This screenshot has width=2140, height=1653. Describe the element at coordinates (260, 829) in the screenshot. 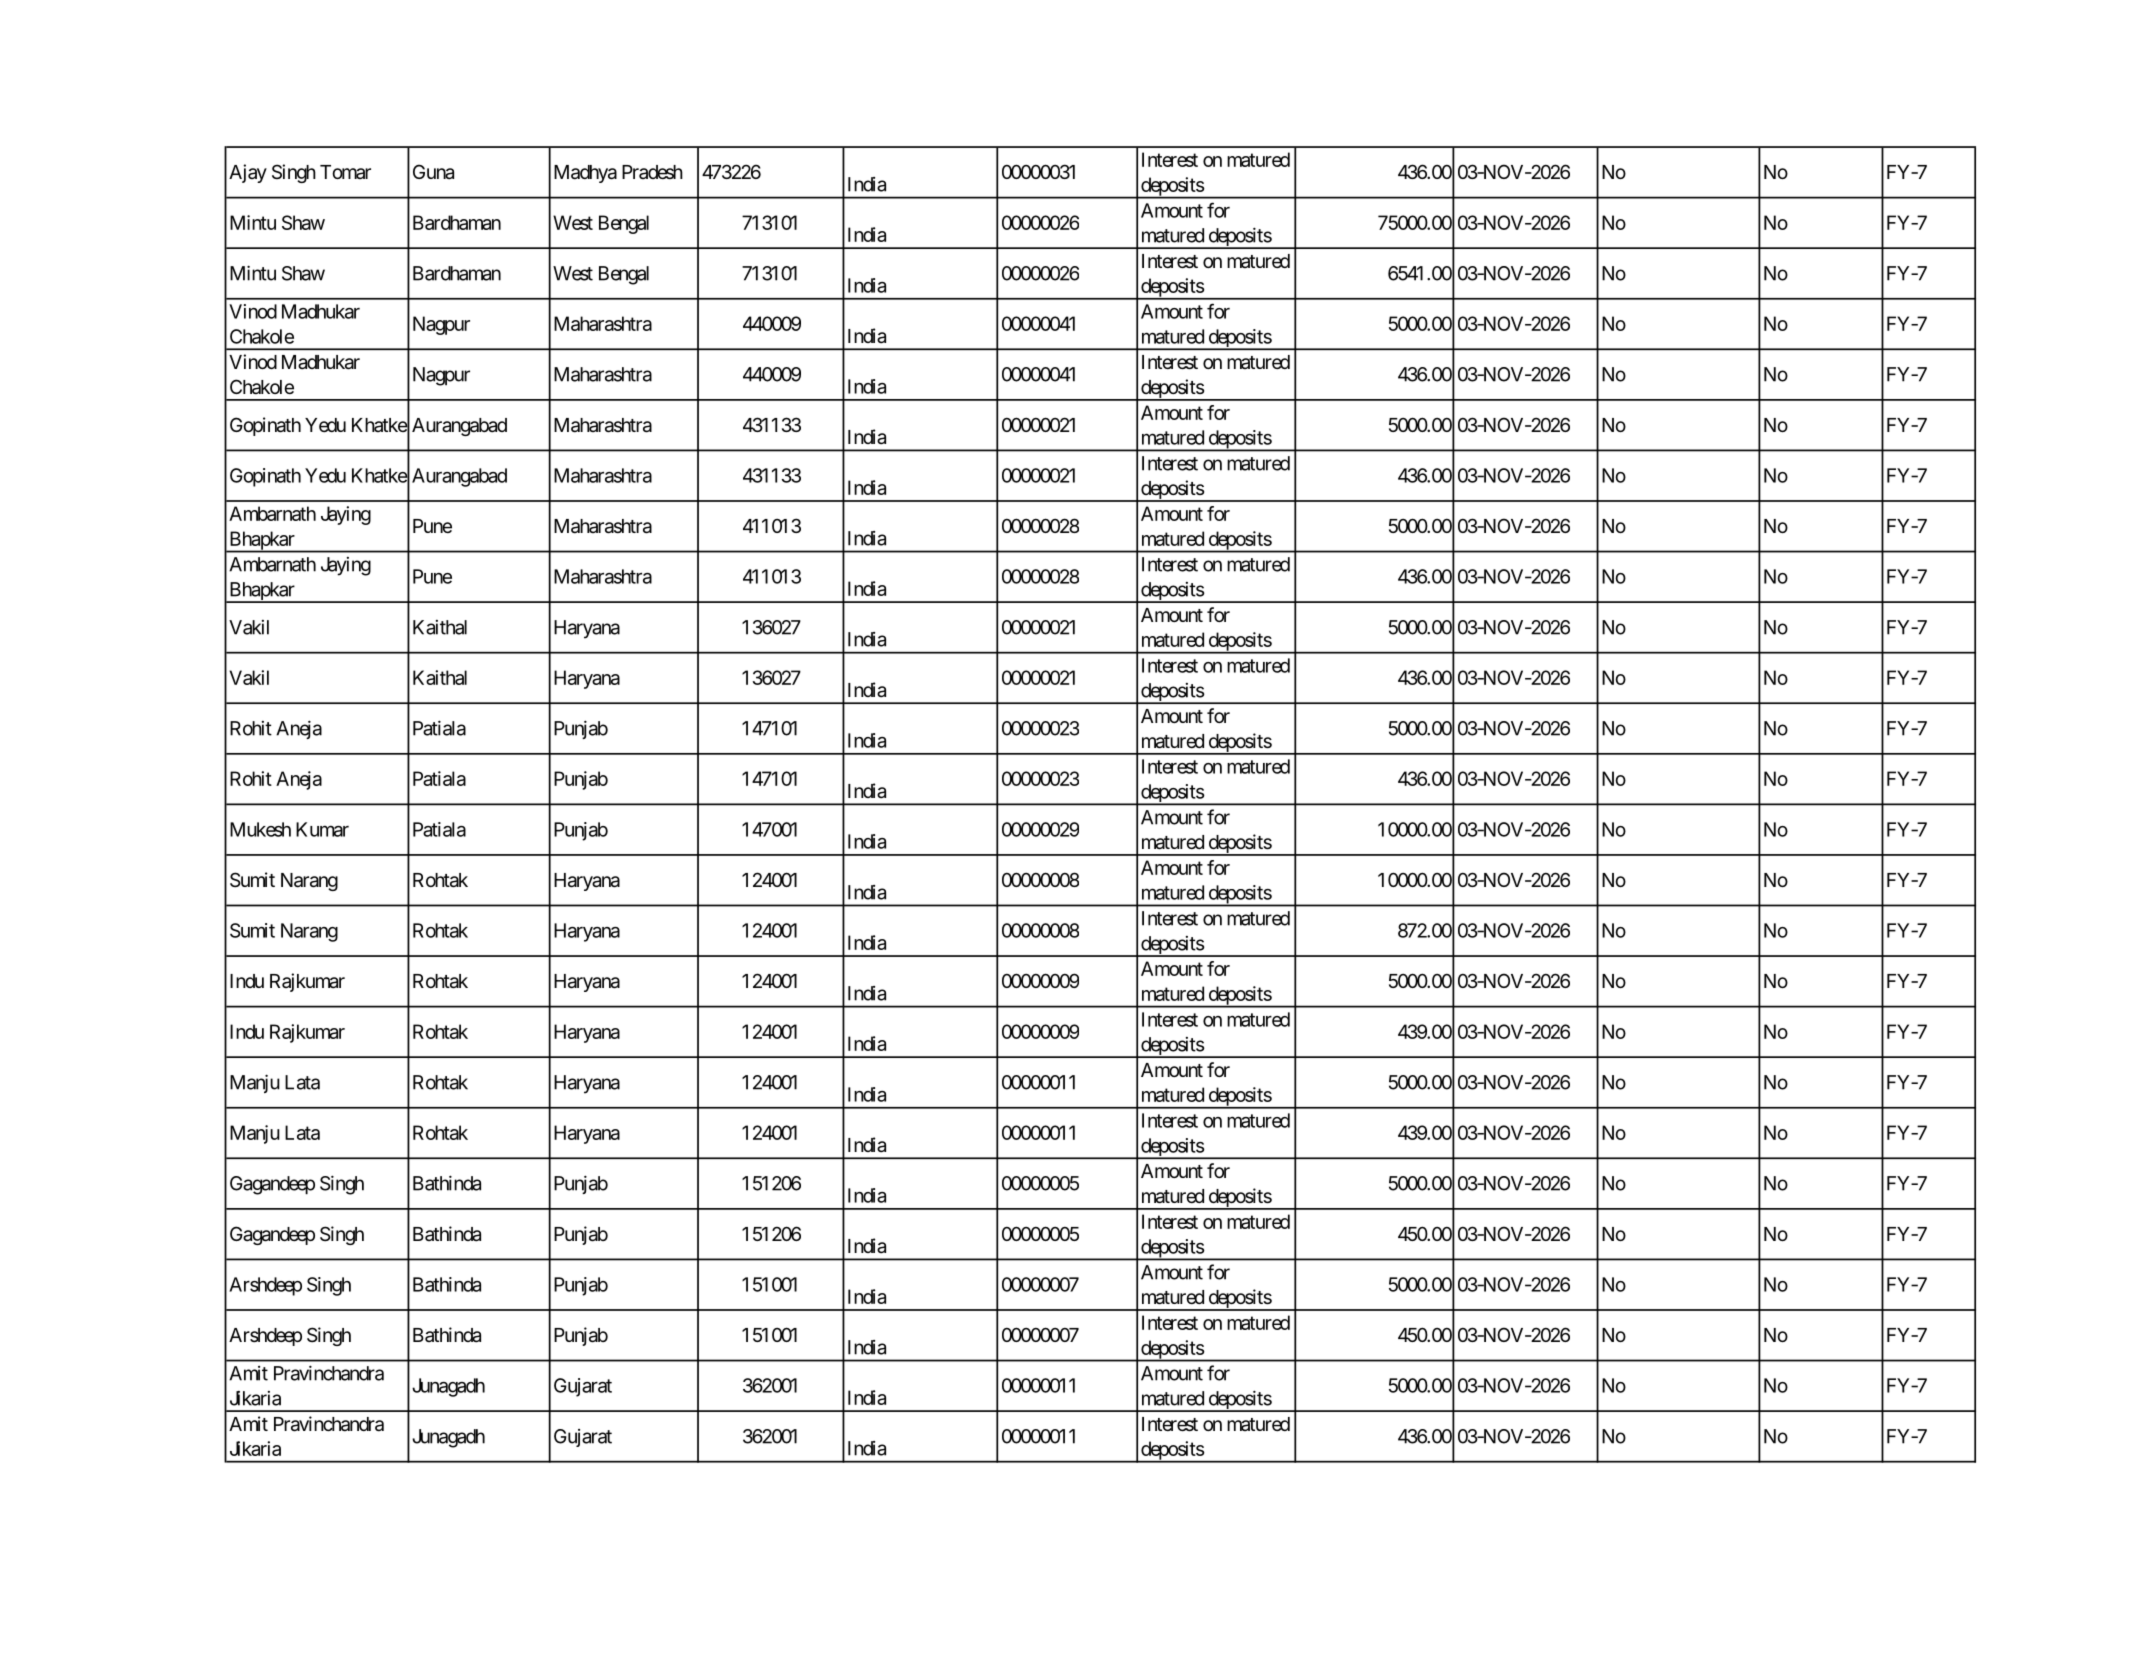

I see `Mukesh` at that location.
